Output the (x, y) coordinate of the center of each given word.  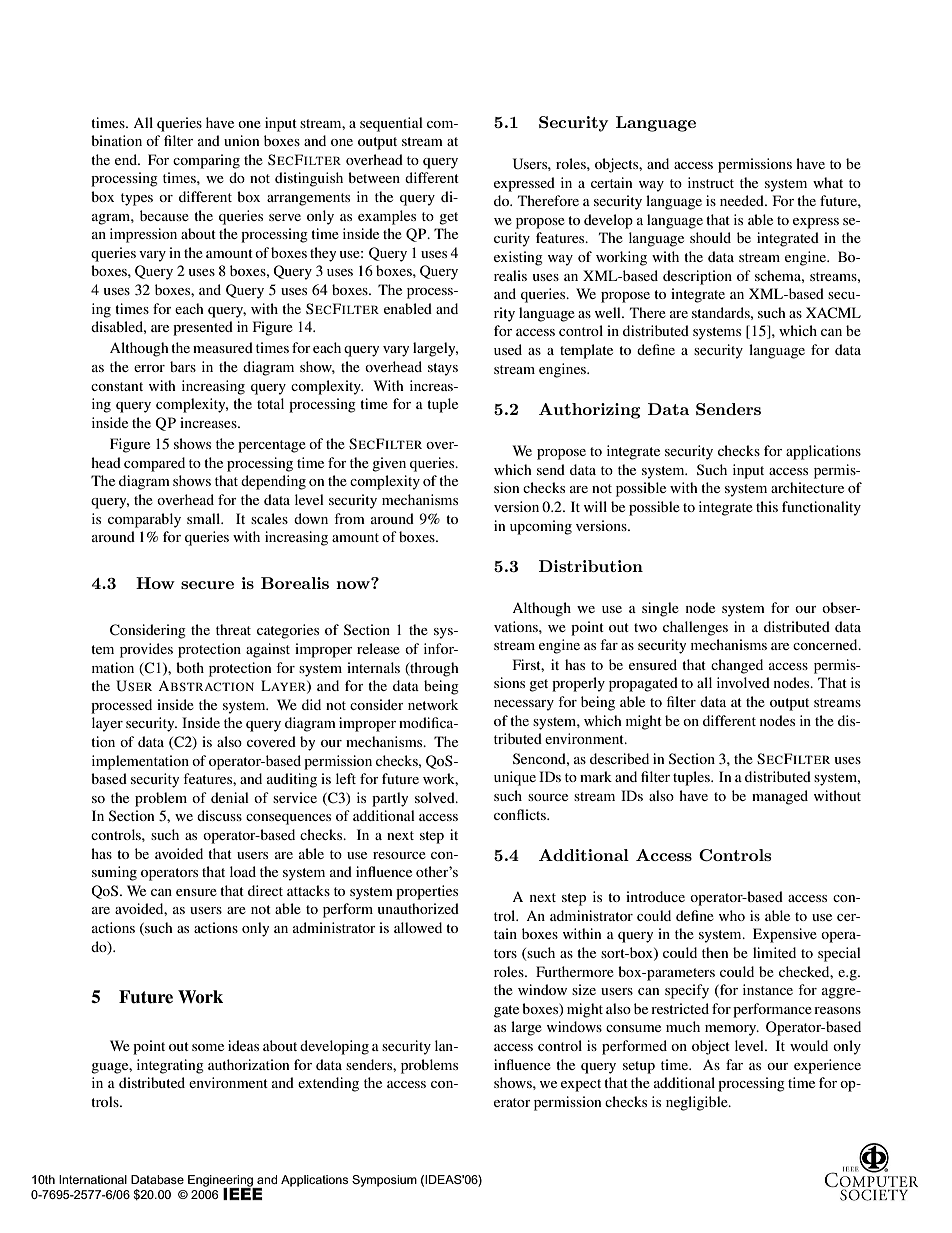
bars (183, 366)
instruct (711, 182)
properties (427, 892)
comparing (206, 161)
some (208, 1047)
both (190, 667)
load (243, 871)
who (732, 915)
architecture (807, 487)
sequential (391, 124)
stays (443, 369)
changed (737, 666)
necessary (524, 705)
